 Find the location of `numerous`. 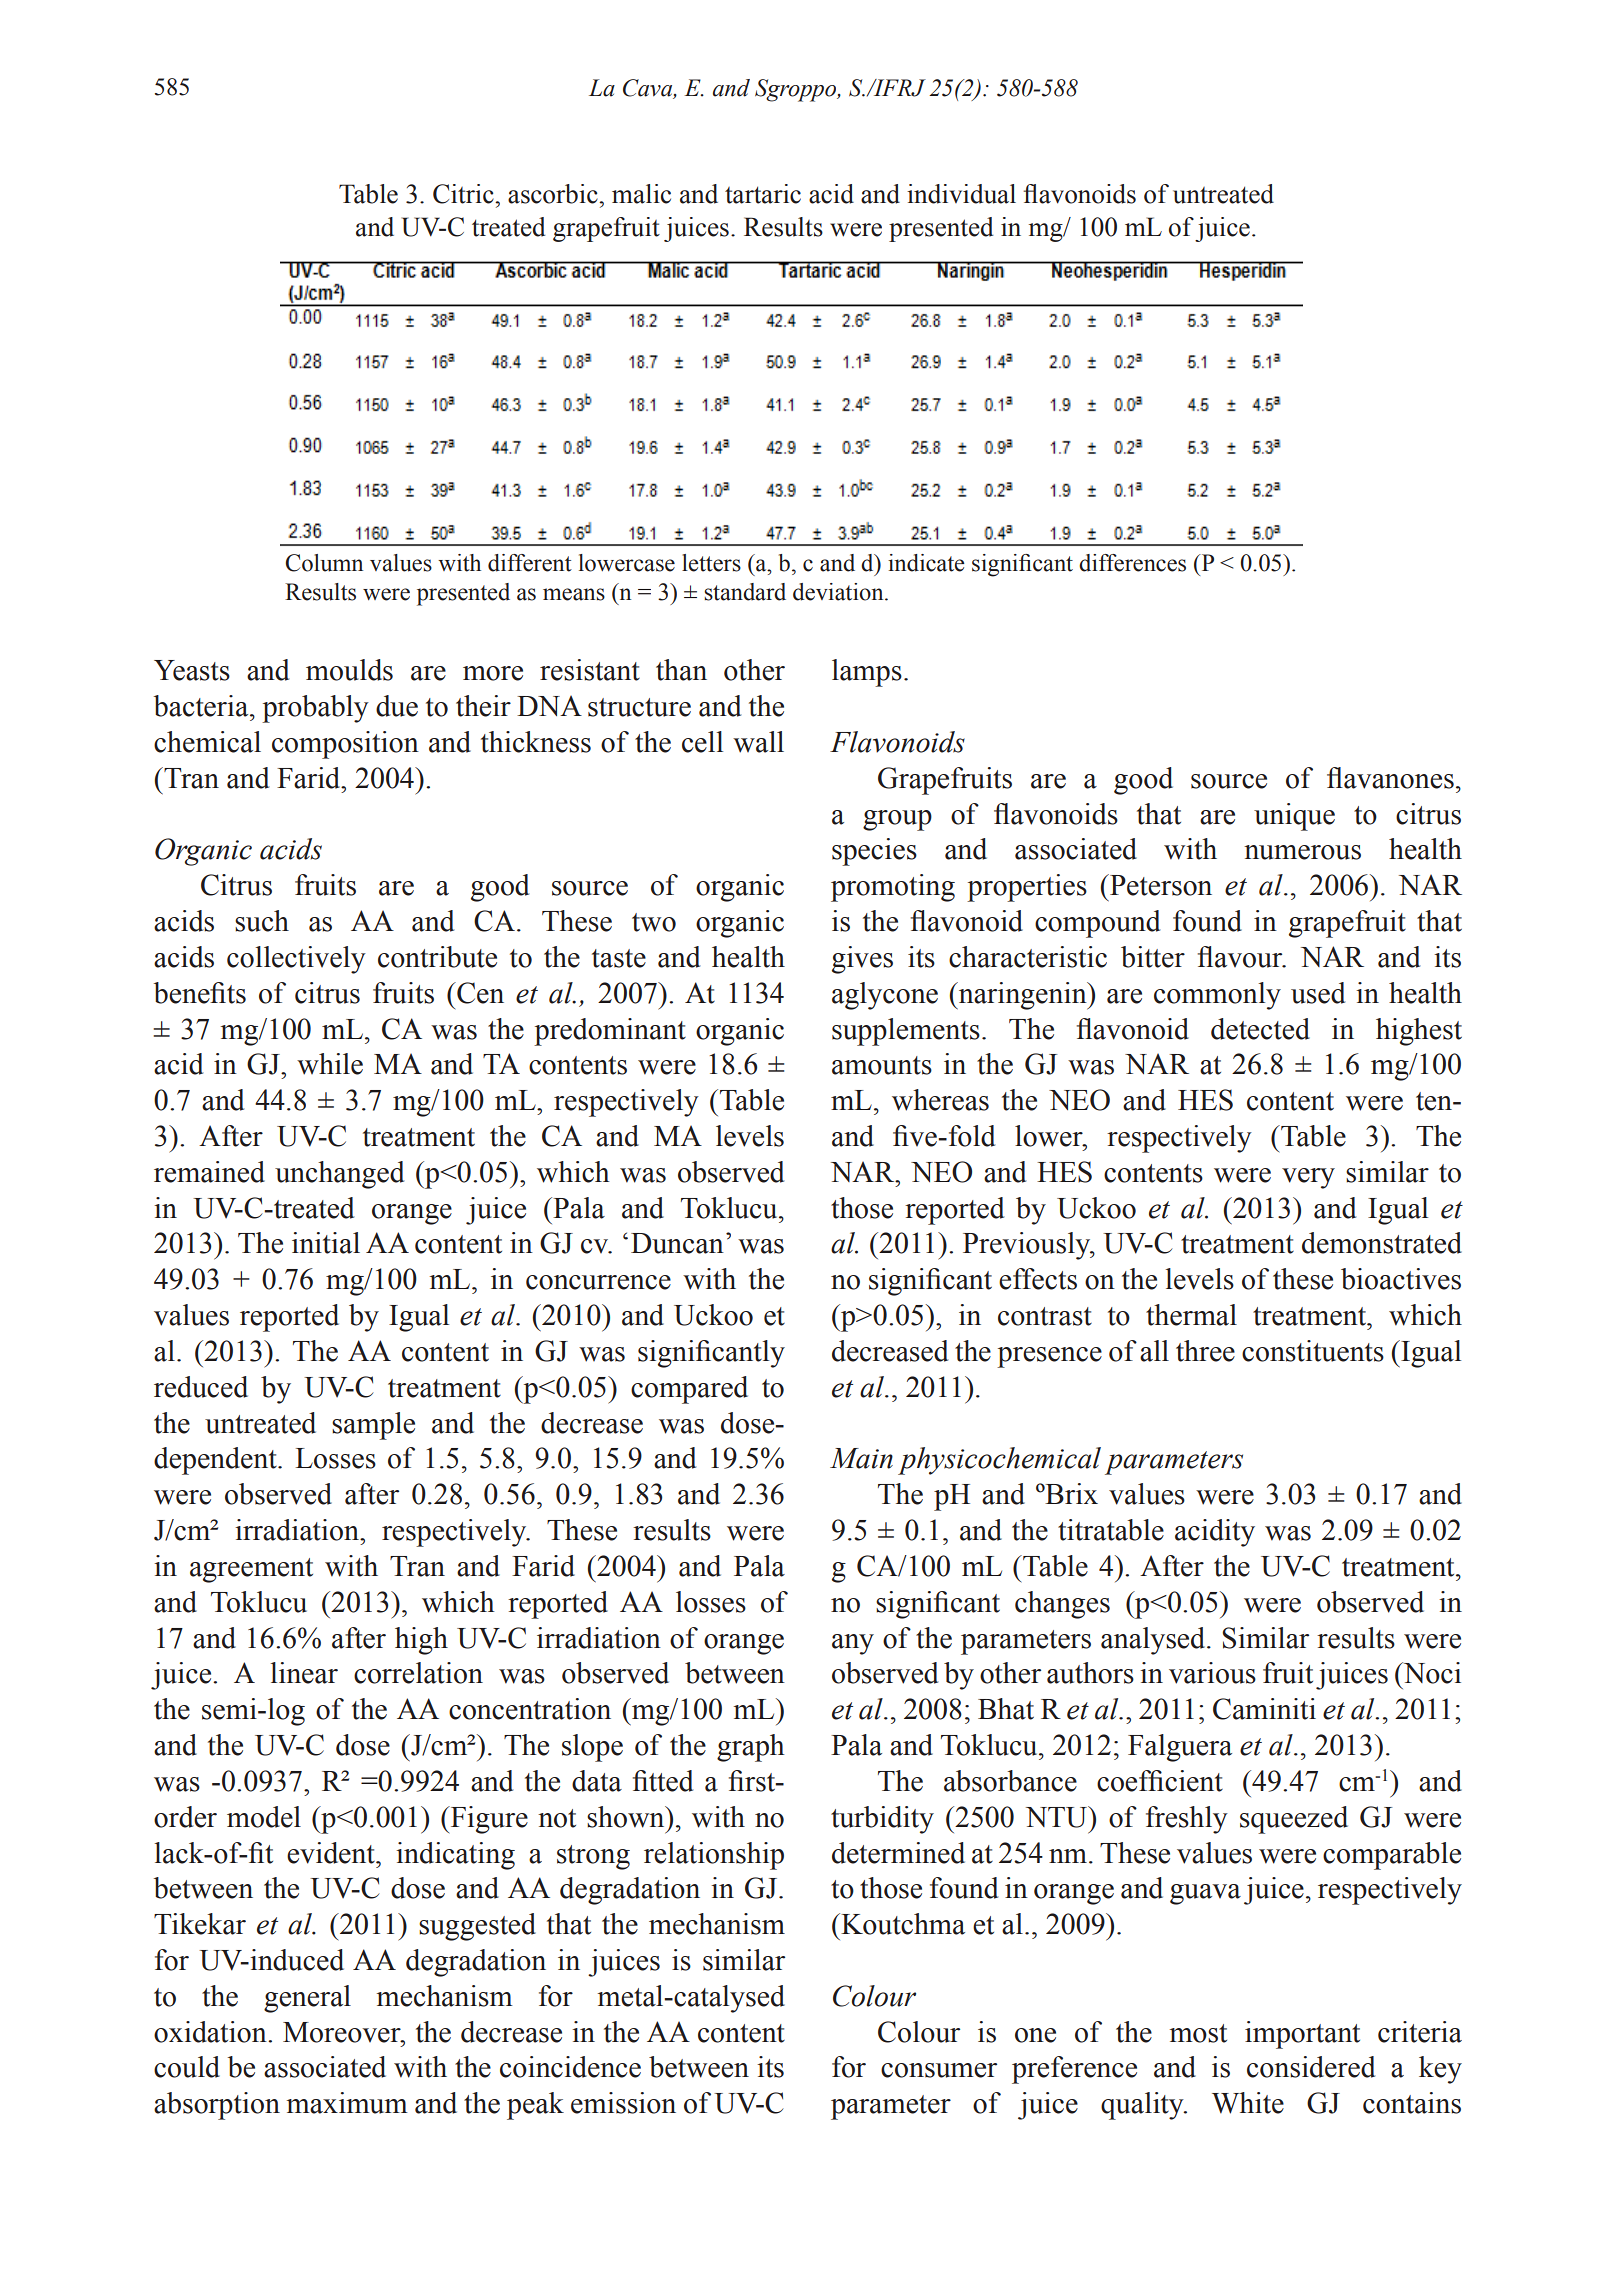

numerous is located at coordinates (1302, 852).
